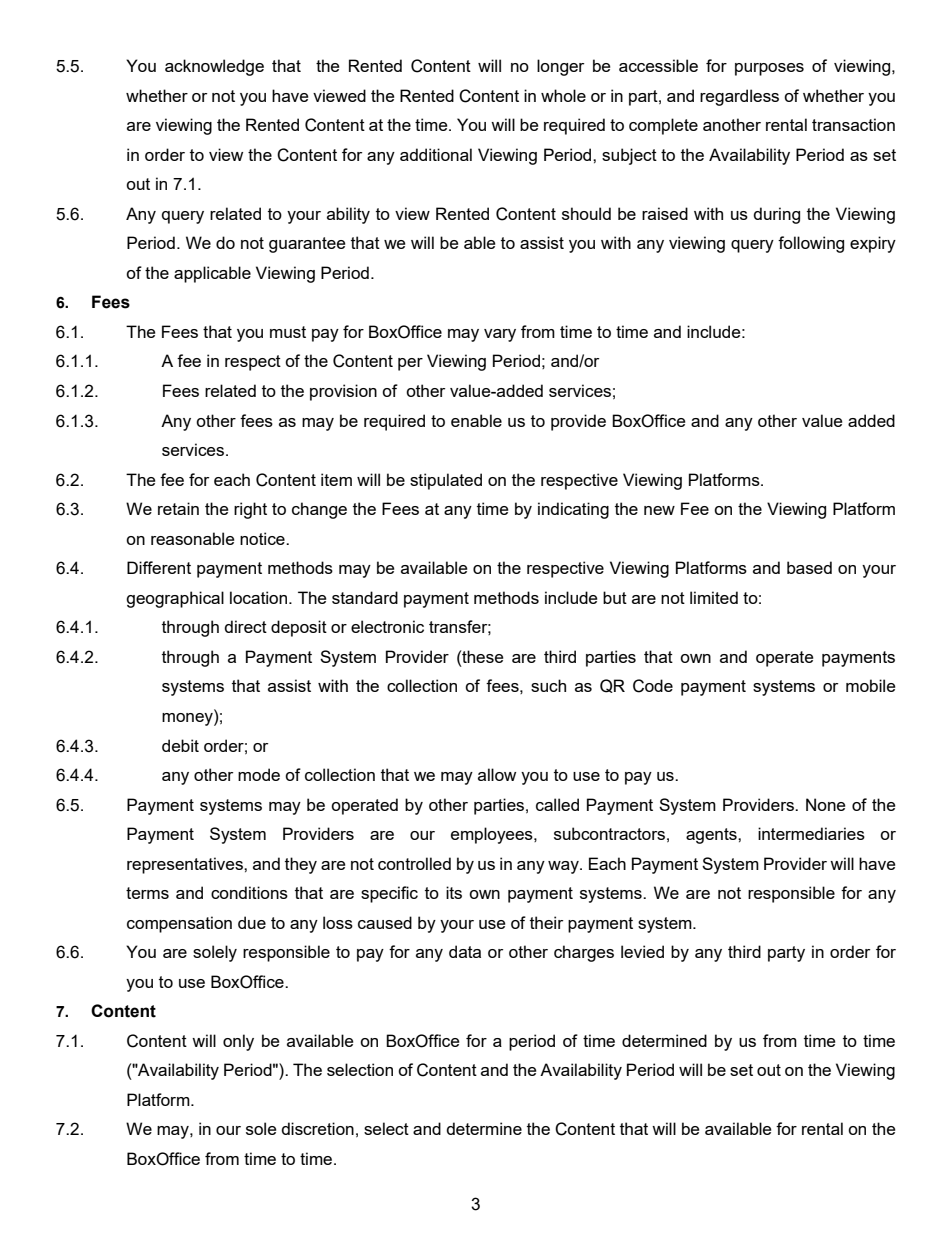 This screenshot has width=952, height=1233. I want to click on whole, so click(563, 95).
